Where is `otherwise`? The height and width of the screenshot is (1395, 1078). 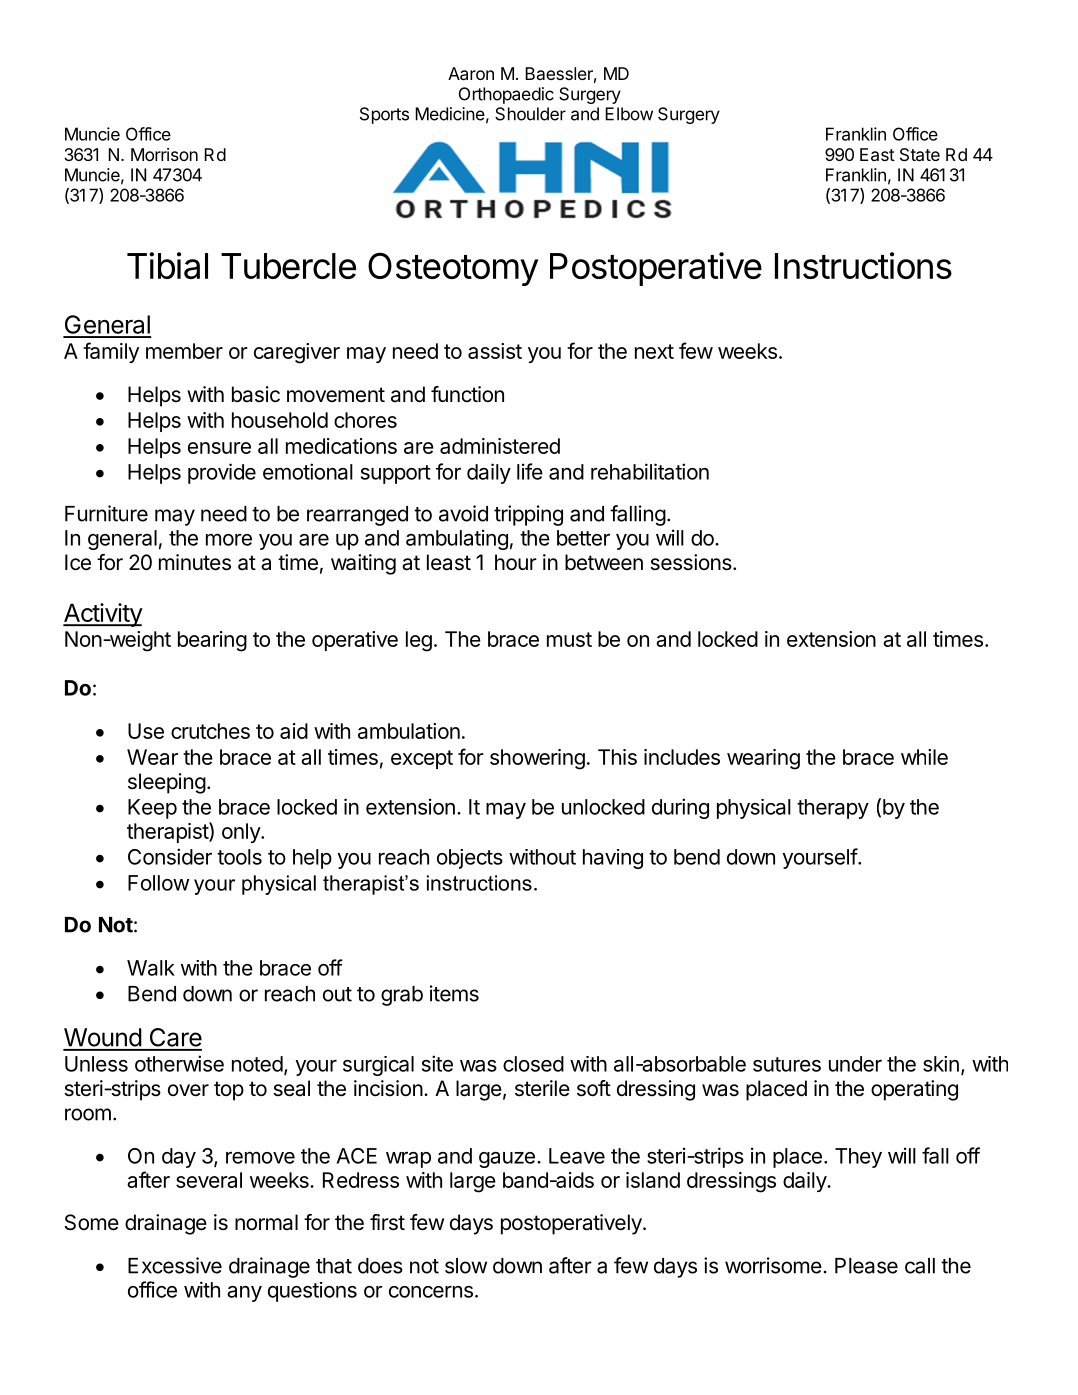
otherwise is located at coordinates (179, 1063).
